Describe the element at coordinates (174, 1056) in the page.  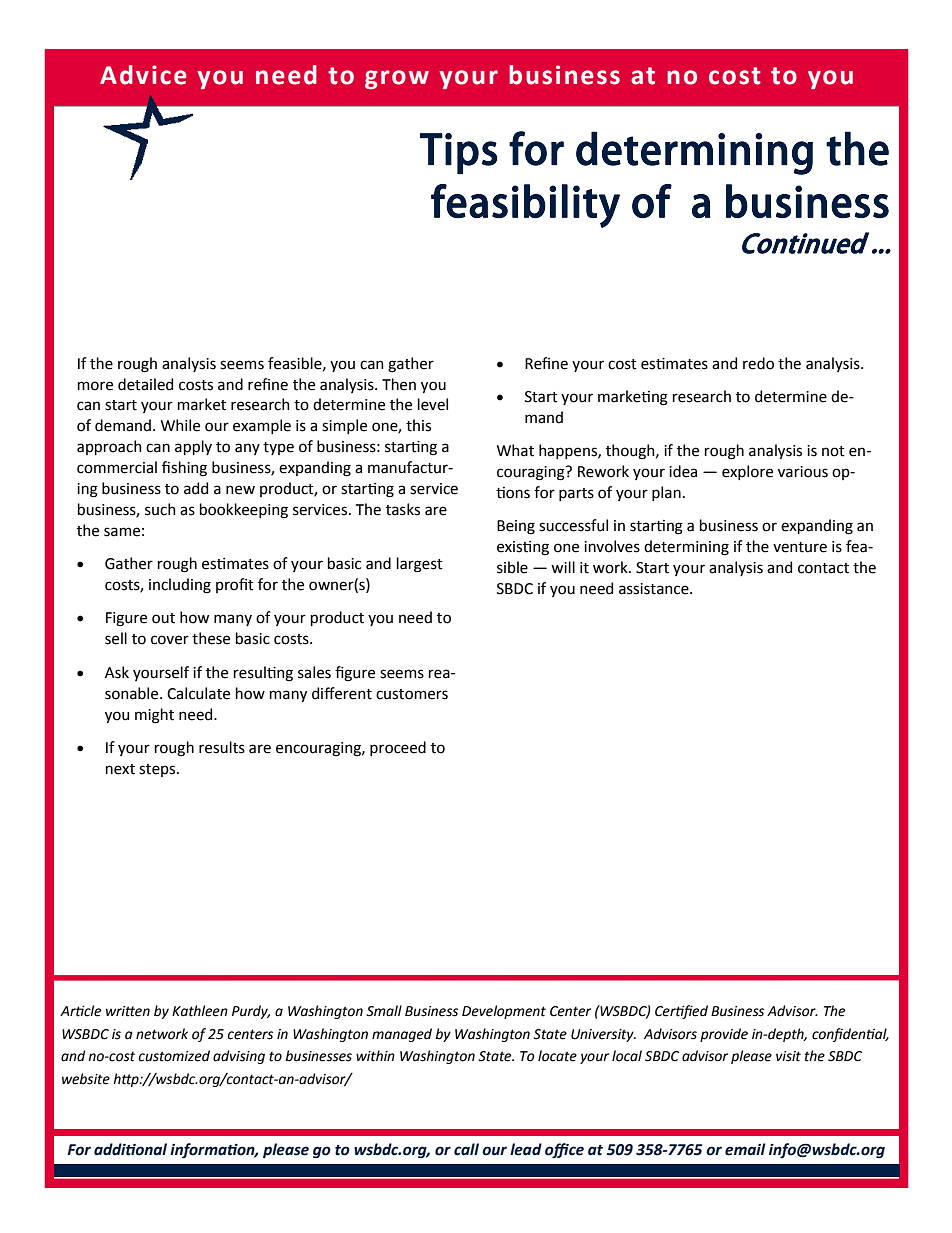
I see `customized` at that location.
